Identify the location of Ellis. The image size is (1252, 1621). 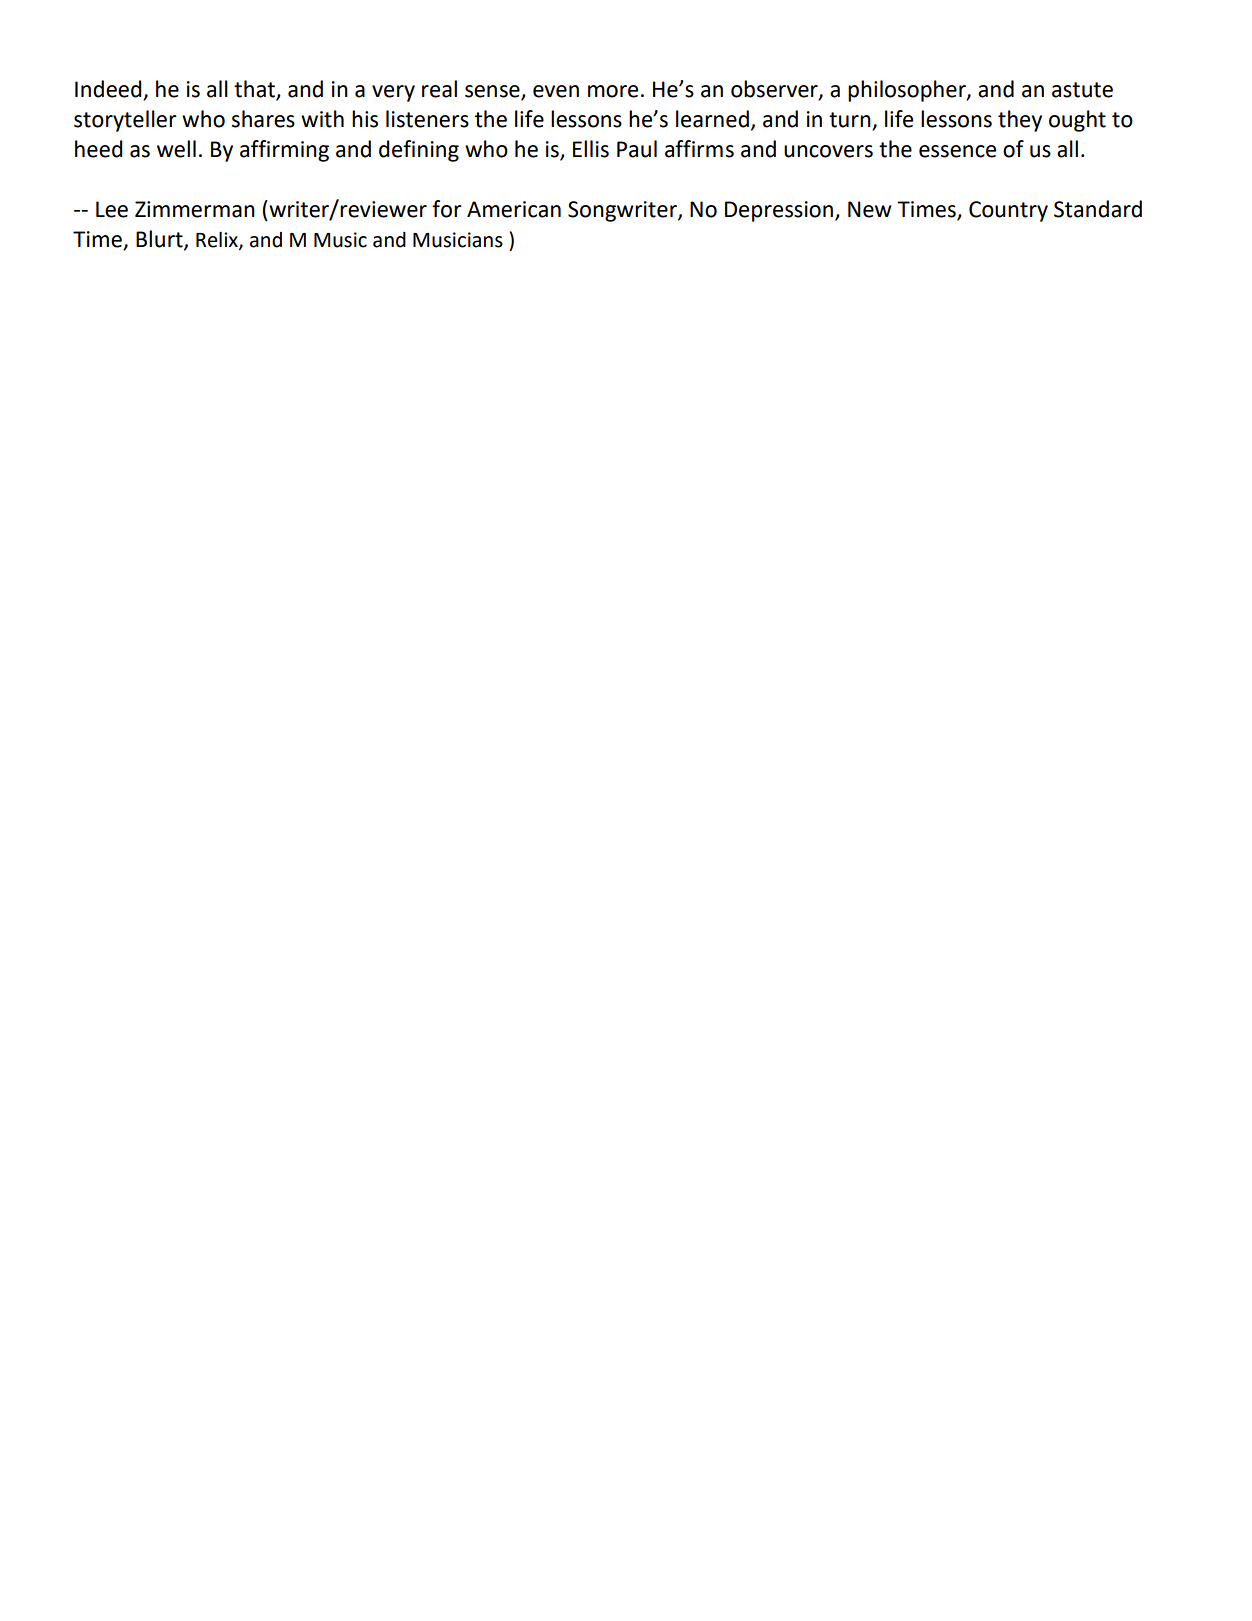
(591, 149).
